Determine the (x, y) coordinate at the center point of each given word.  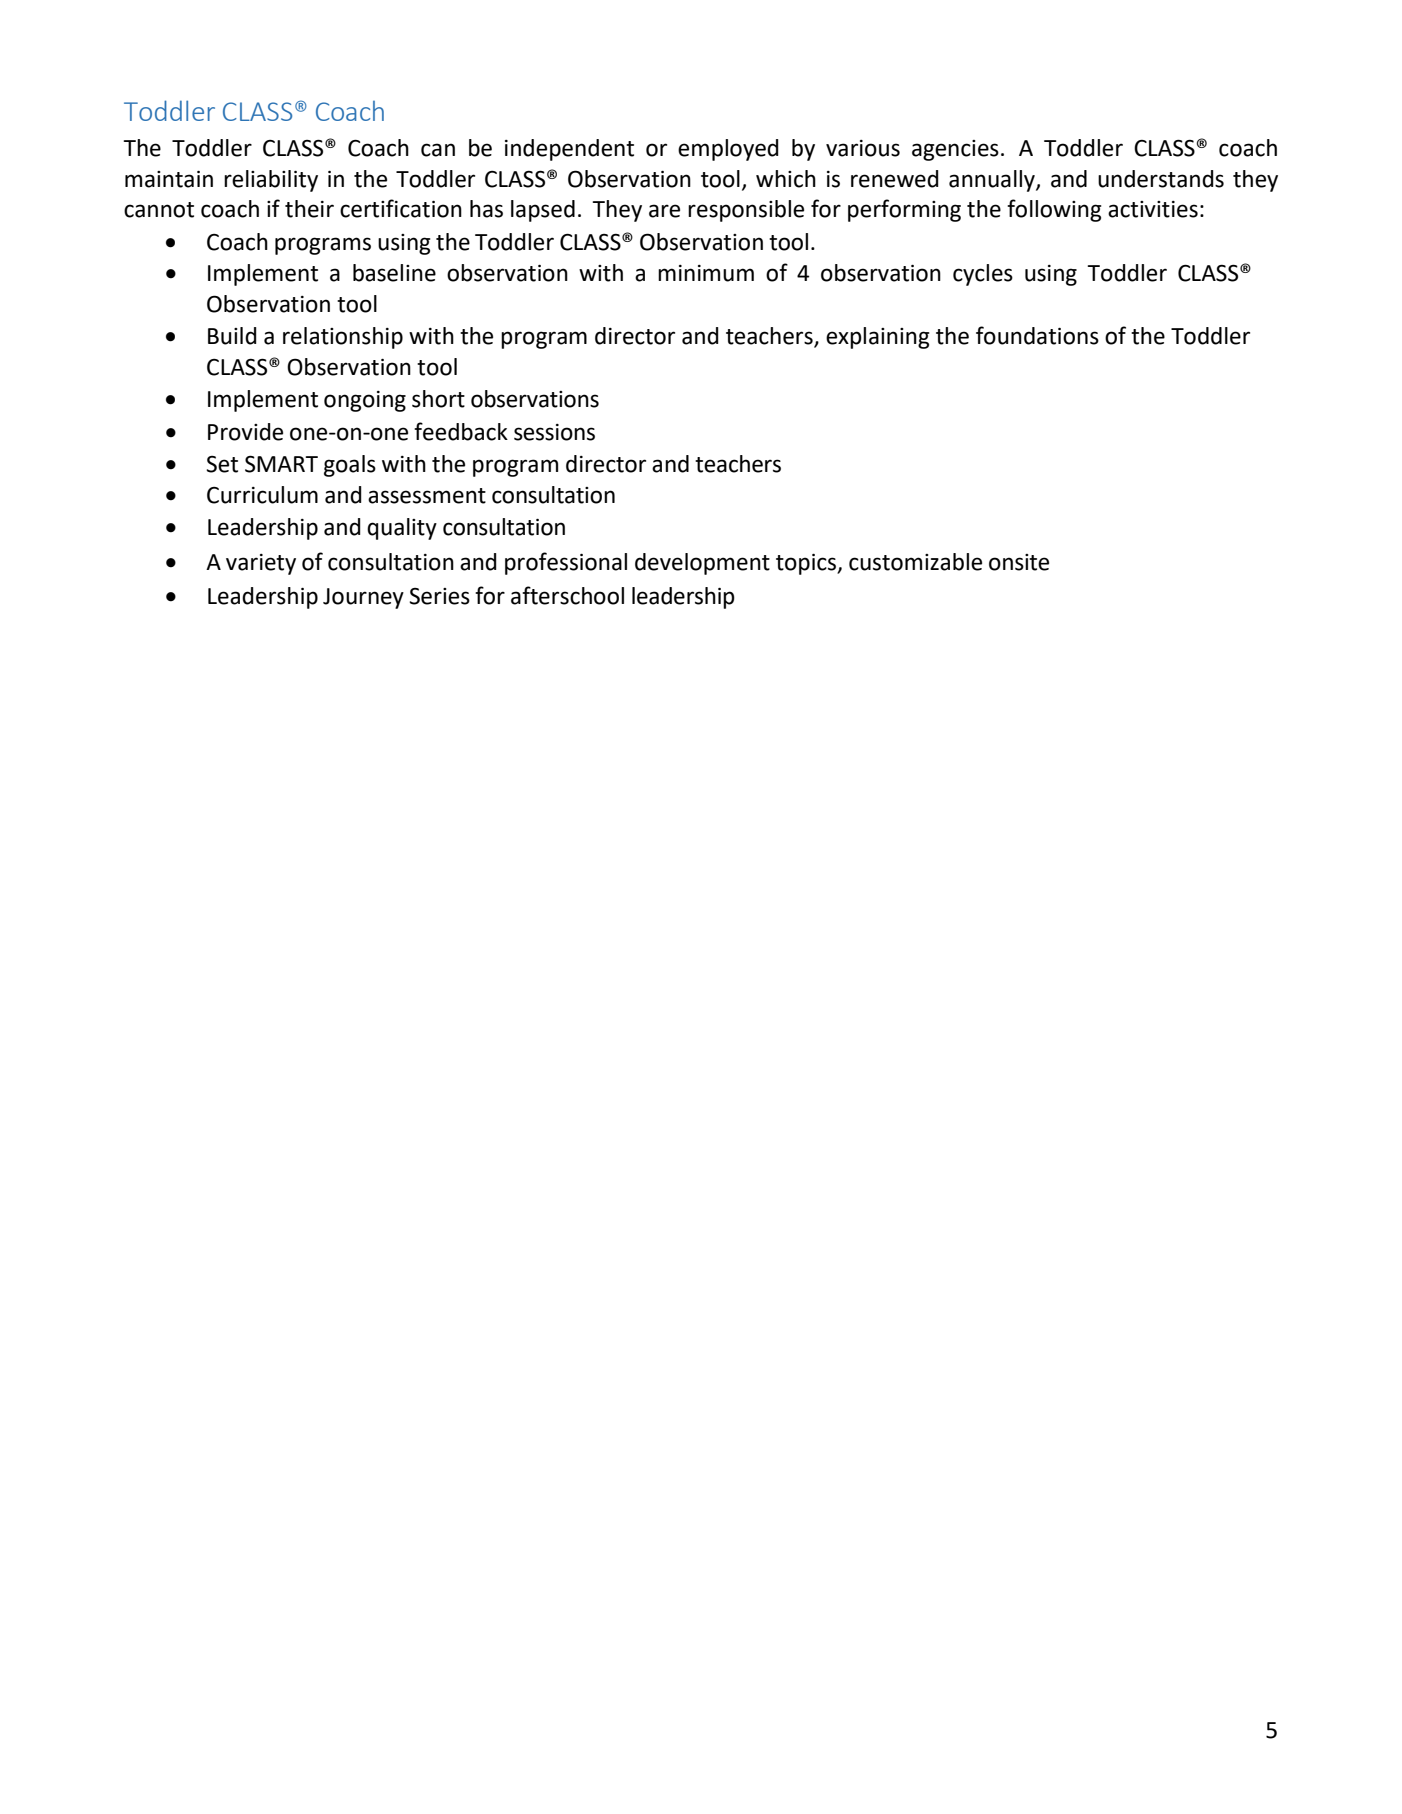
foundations (1037, 335)
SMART (281, 464)
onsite (1019, 562)
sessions (554, 432)
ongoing (365, 401)
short (438, 399)
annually (993, 181)
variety (261, 564)
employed (728, 150)
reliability (271, 181)
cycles (983, 275)
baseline (394, 273)
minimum (706, 273)
